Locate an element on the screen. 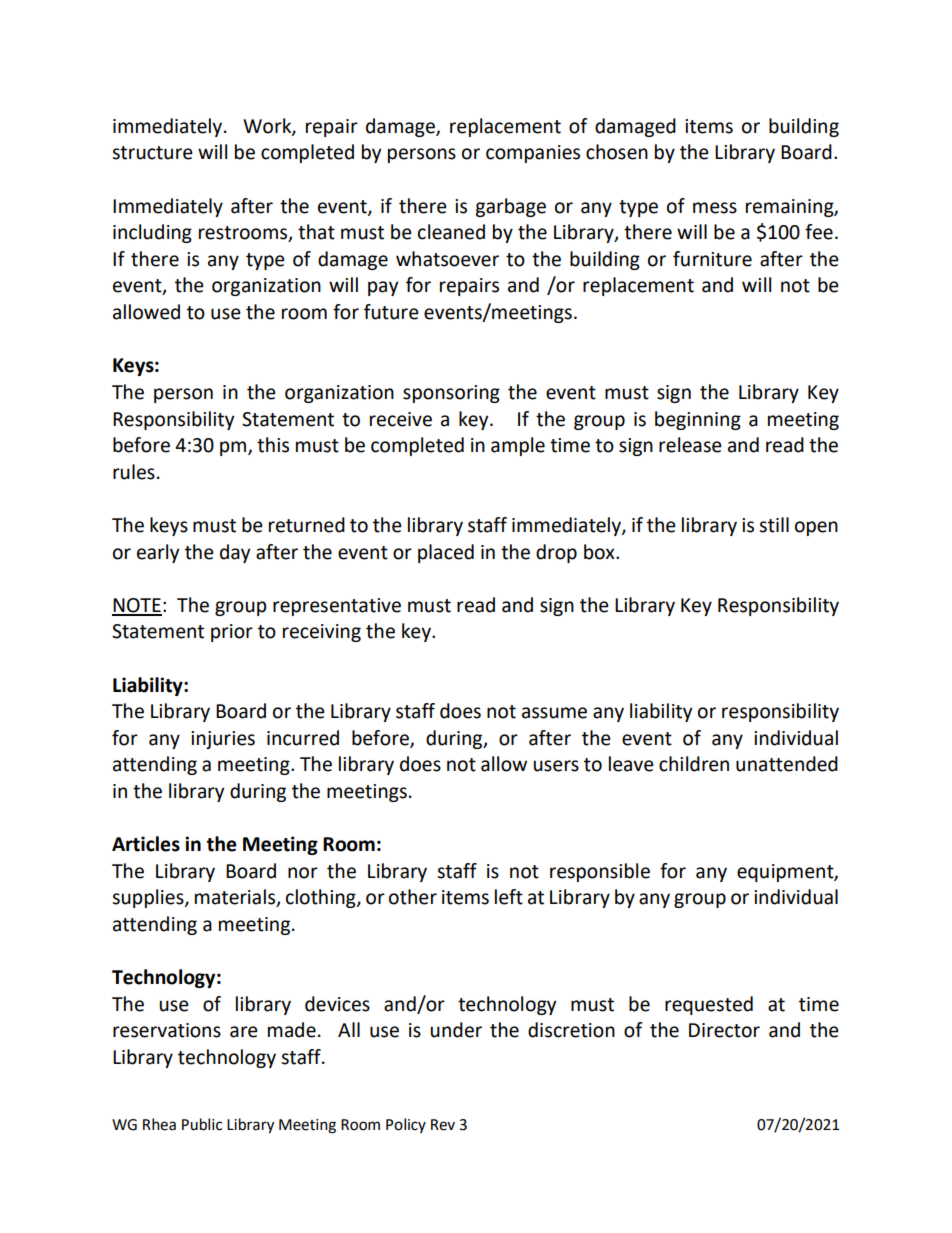 The width and height of the screenshot is (952, 1233). this is located at coordinates (273, 445).
